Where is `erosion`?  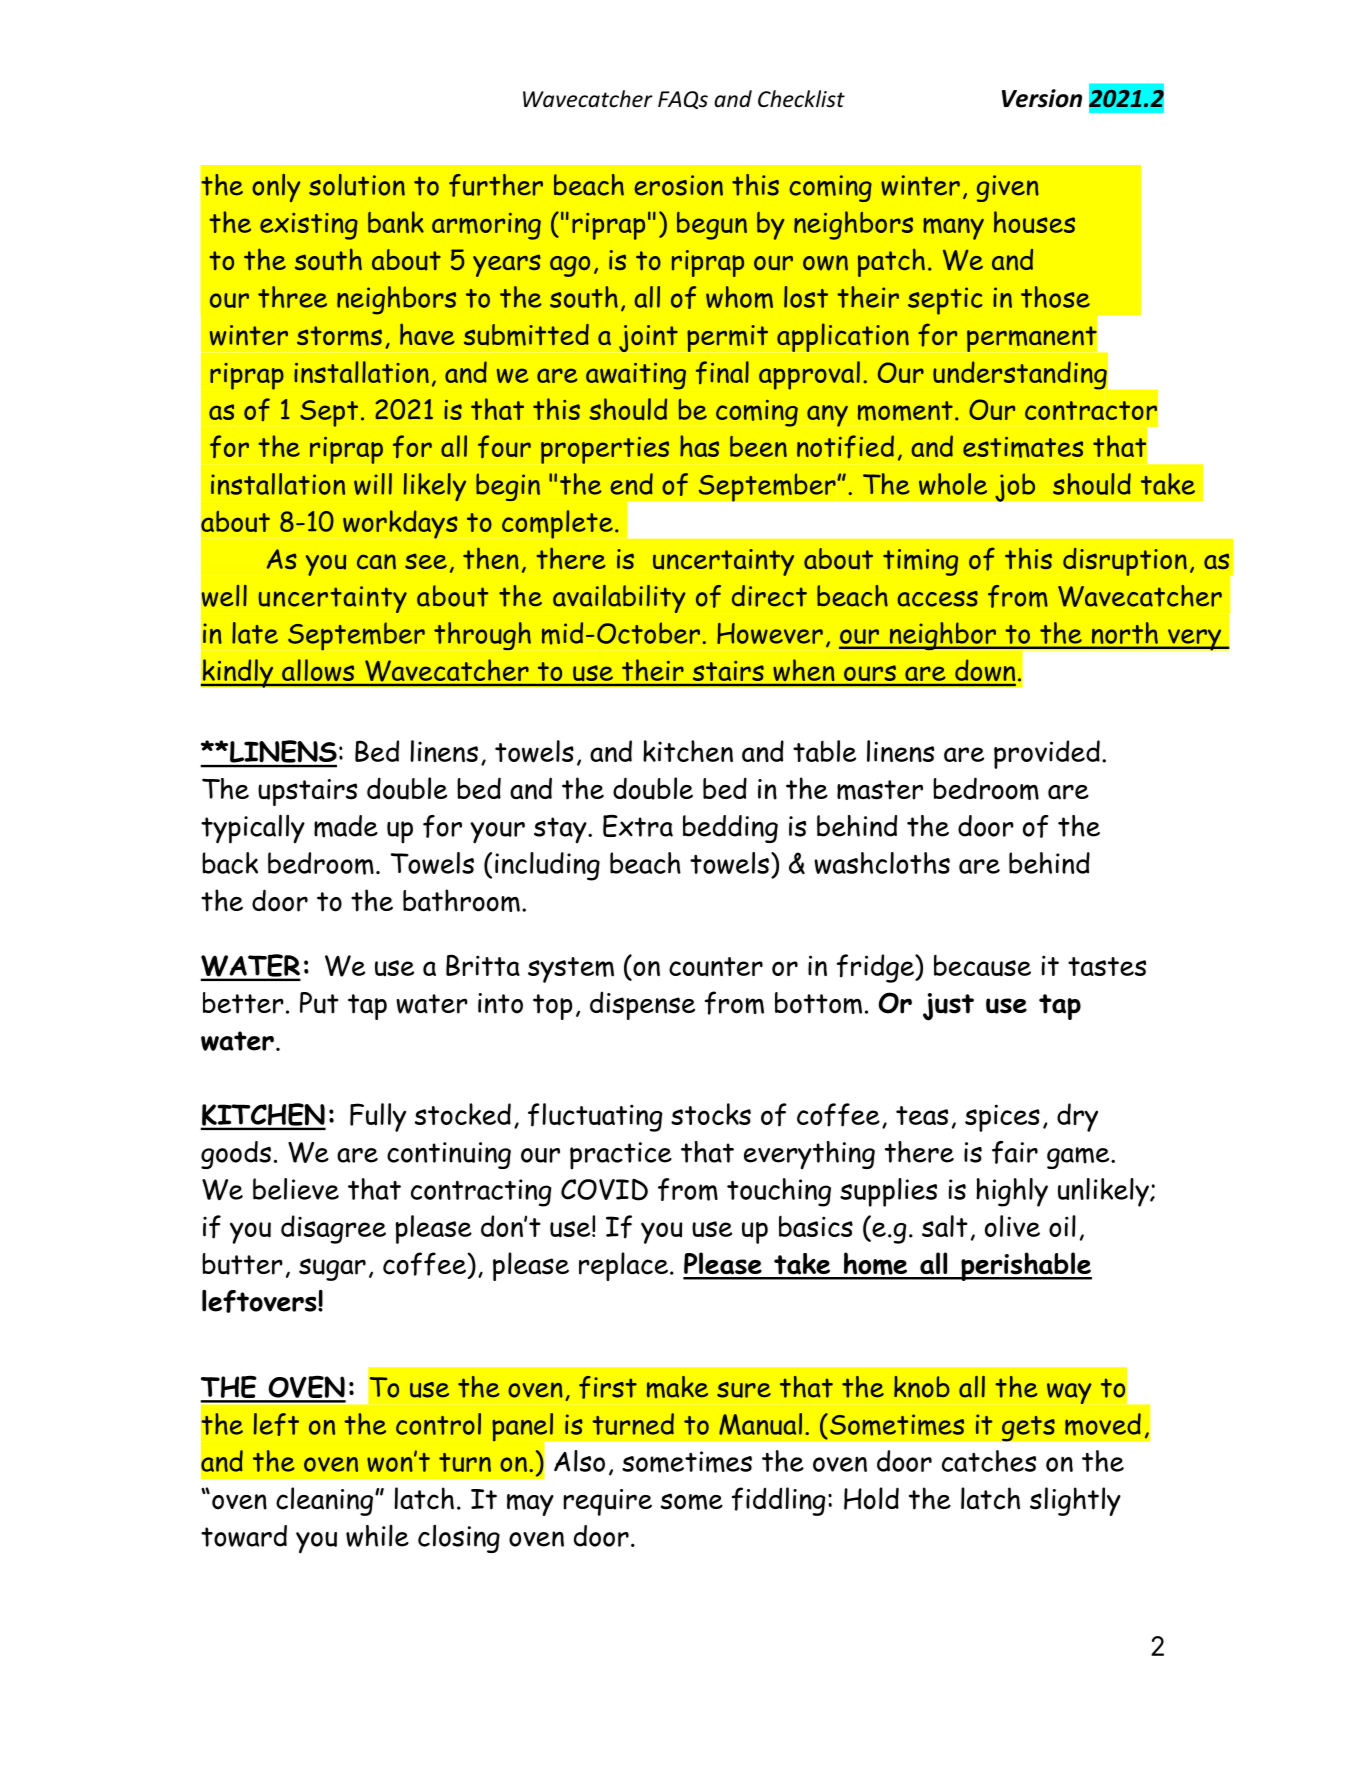 erosion is located at coordinates (678, 185).
